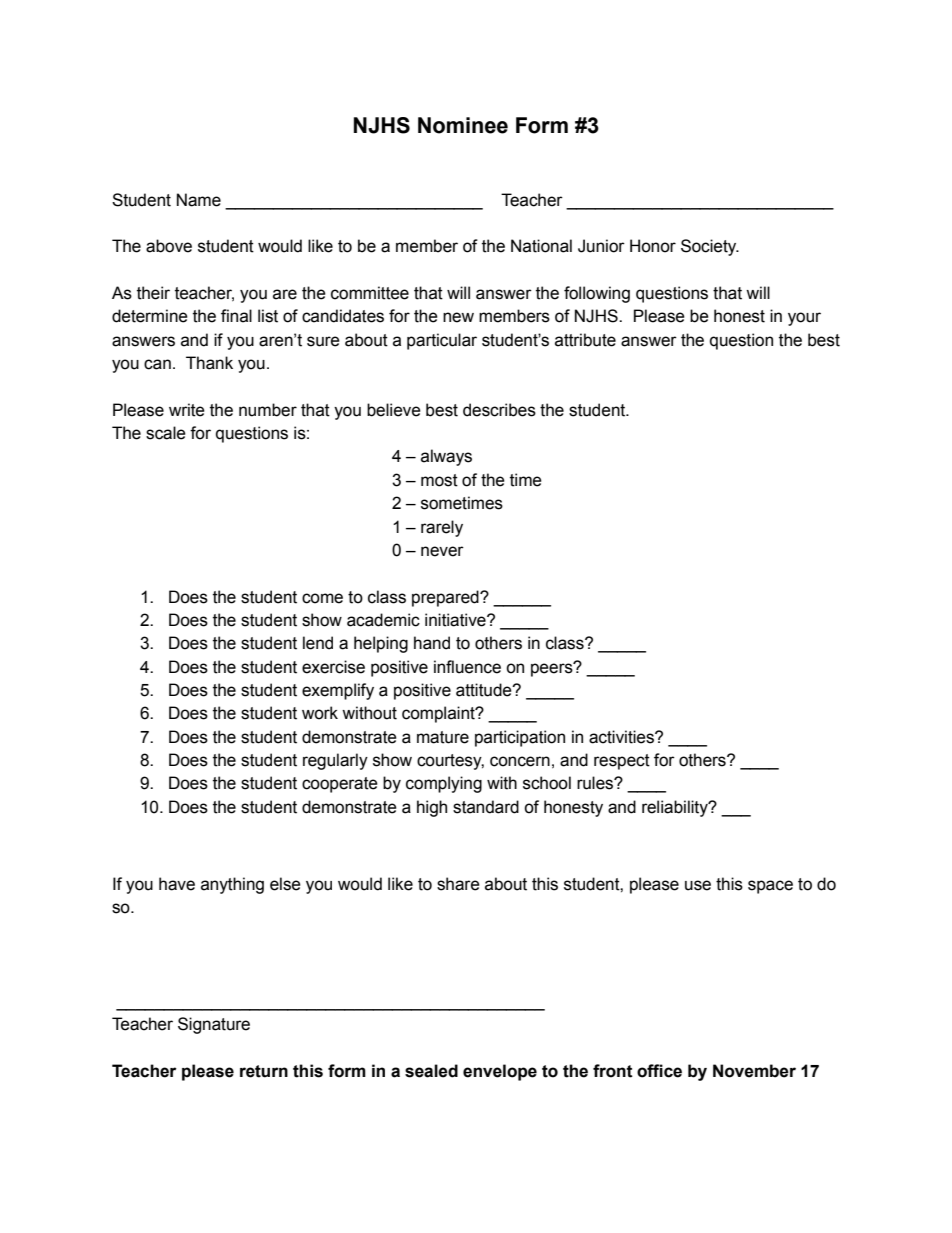 This screenshot has width=952, height=1233. Describe the element at coordinates (710, 247) in the screenshot. I see `Society` at that location.
